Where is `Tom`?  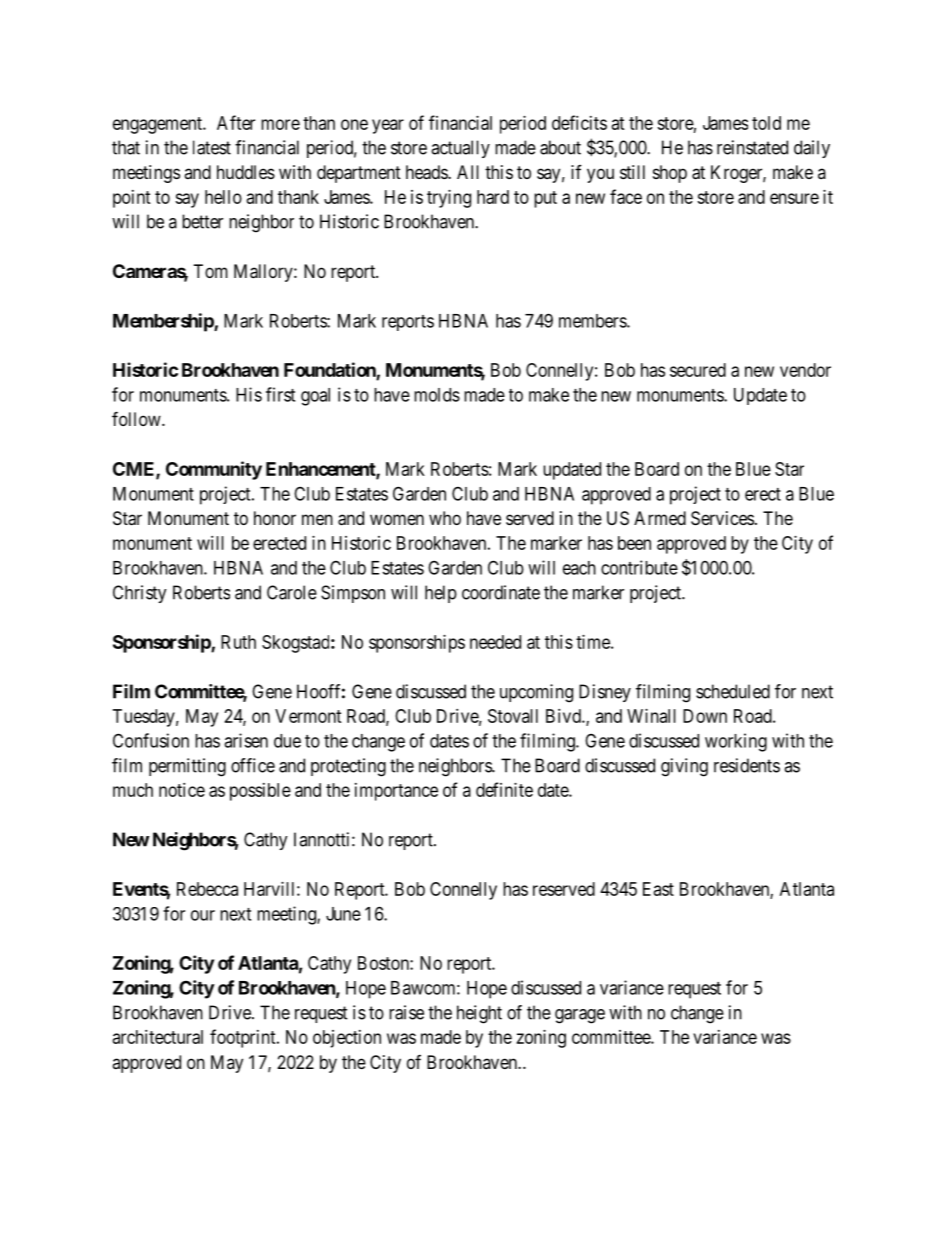 Tom is located at coordinates (211, 271).
